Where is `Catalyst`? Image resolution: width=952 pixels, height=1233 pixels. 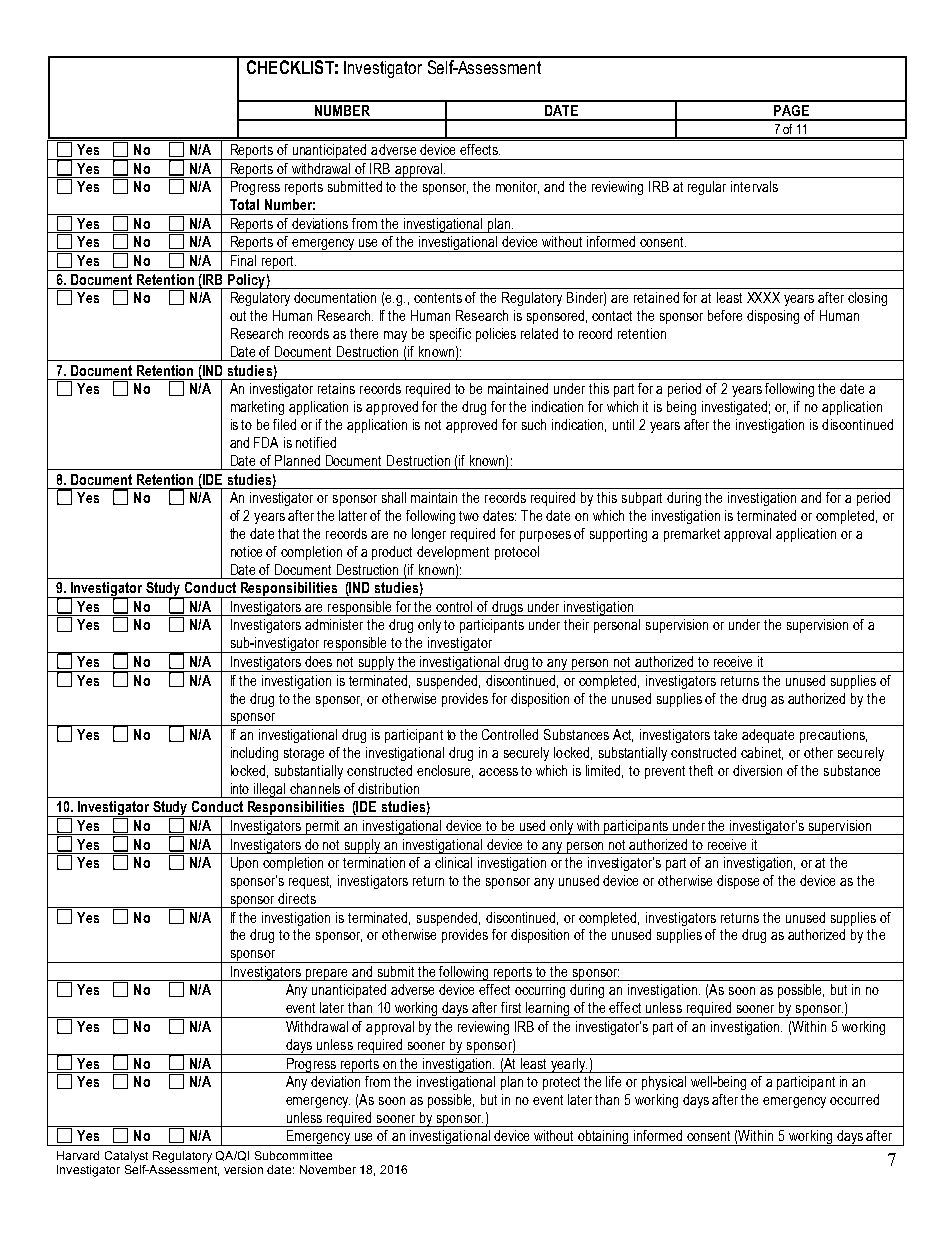
Catalyst is located at coordinates (126, 1157).
